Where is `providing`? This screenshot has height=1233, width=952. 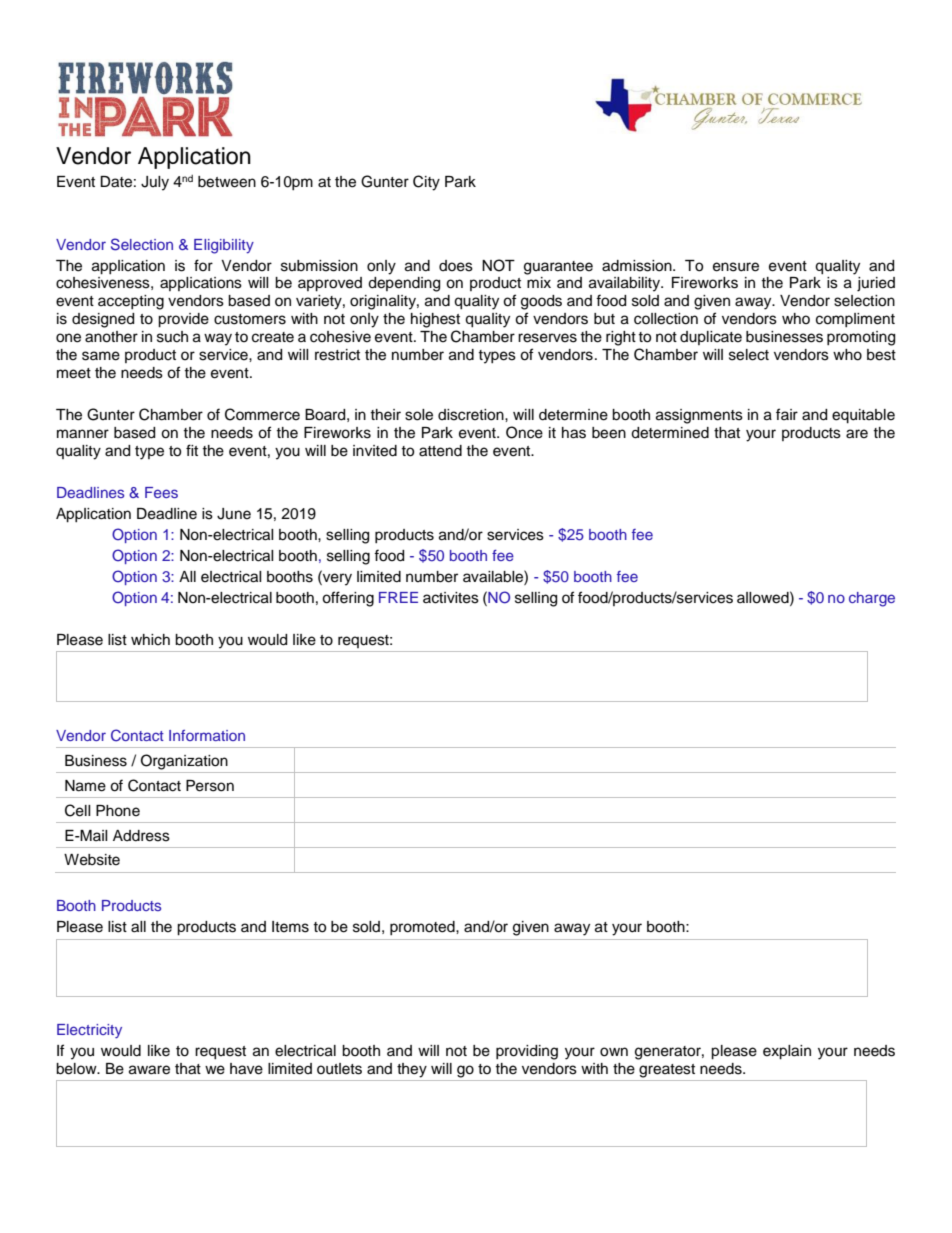
providing is located at coordinates (527, 1052).
